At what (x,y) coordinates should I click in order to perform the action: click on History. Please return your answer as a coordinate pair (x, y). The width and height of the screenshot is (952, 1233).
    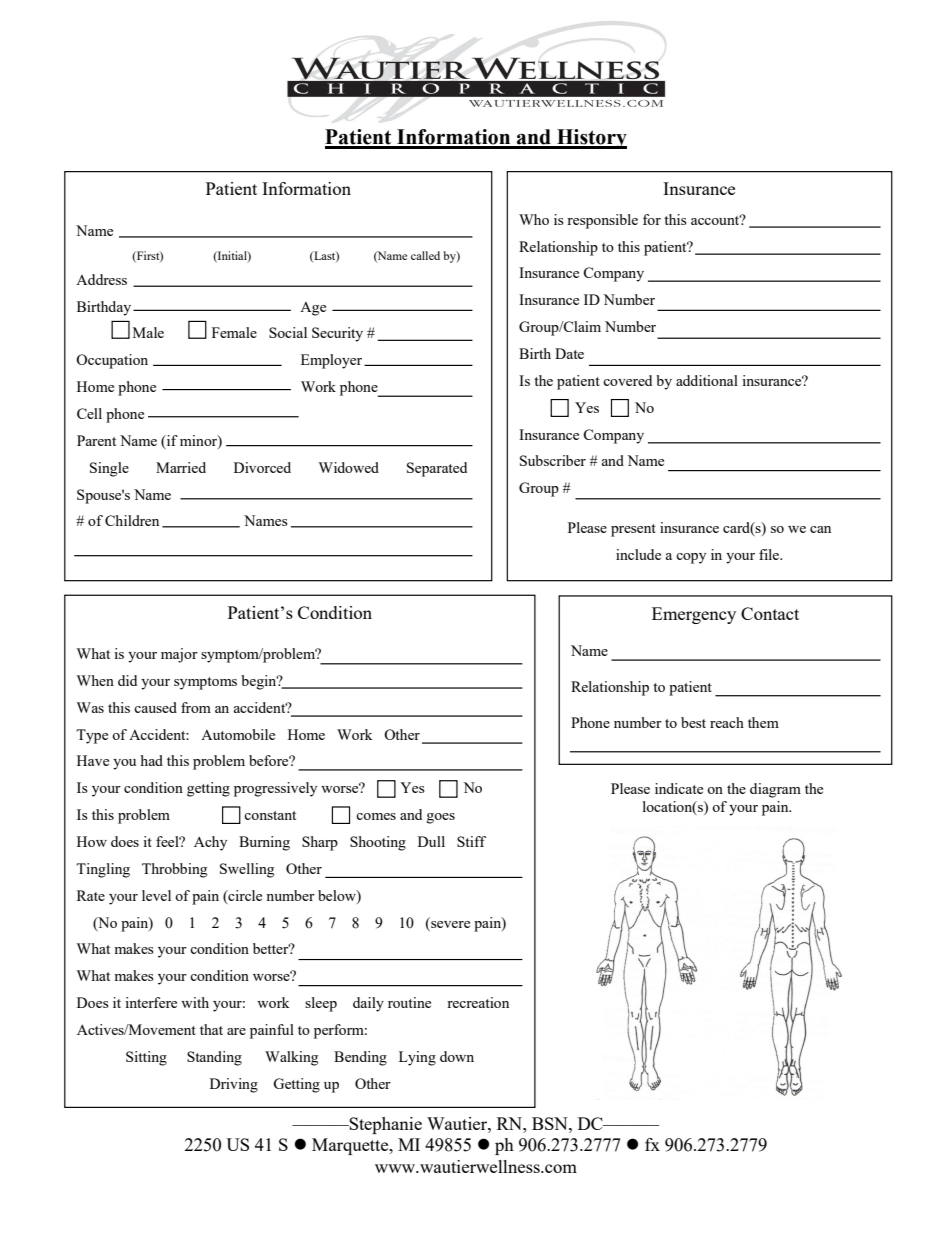
    Looking at the image, I should click on (591, 139).
